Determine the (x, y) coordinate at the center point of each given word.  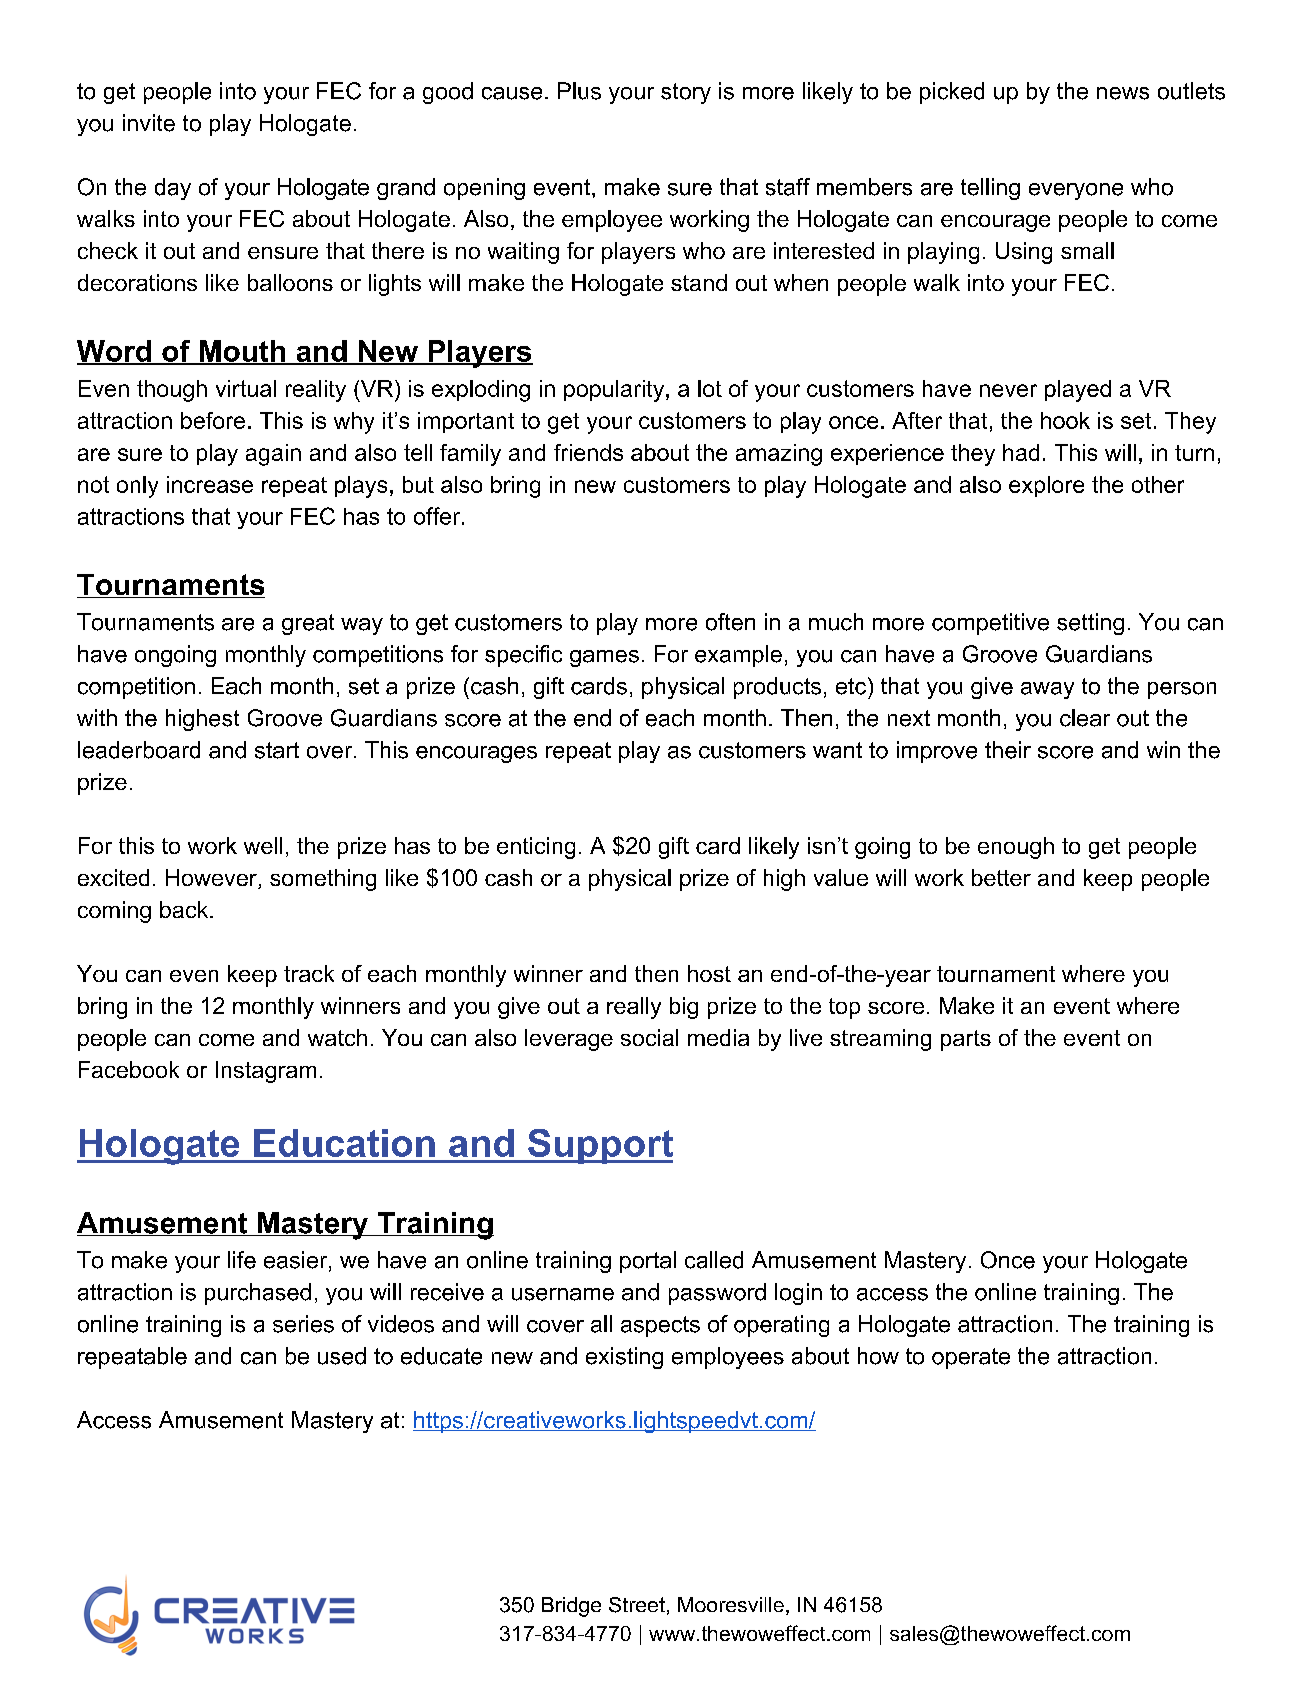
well (263, 845)
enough (1016, 848)
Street (637, 1605)
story (686, 93)
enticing (536, 848)
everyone (1076, 191)
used (342, 1356)
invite (149, 123)
